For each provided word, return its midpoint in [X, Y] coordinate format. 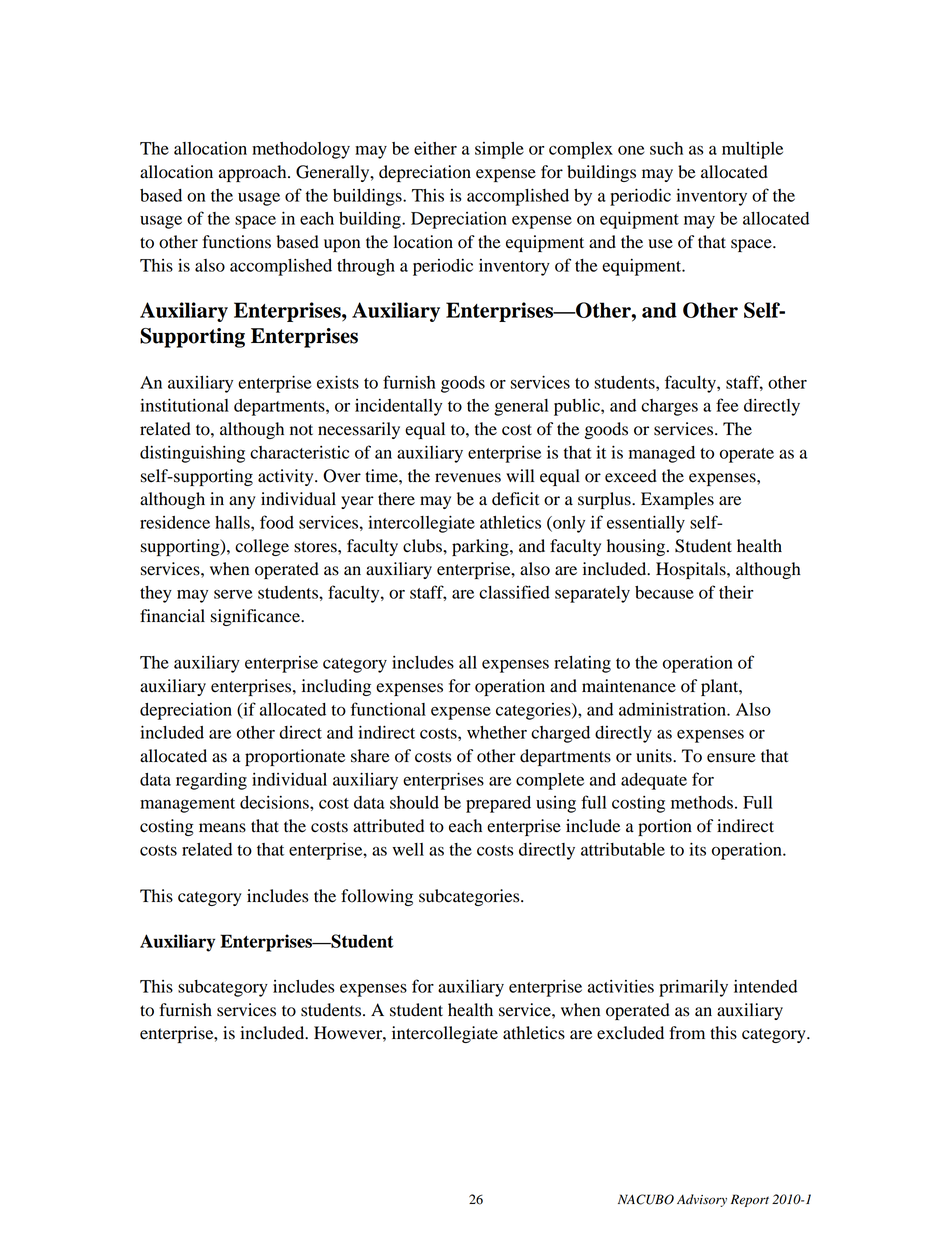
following [377, 897]
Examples [677, 500]
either [435, 148]
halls [233, 522]
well [408, 849]
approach [254, 173]
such [666, 148]
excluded [630, 1033]
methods [702, 802]
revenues [468, 478]
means [222, 828]
